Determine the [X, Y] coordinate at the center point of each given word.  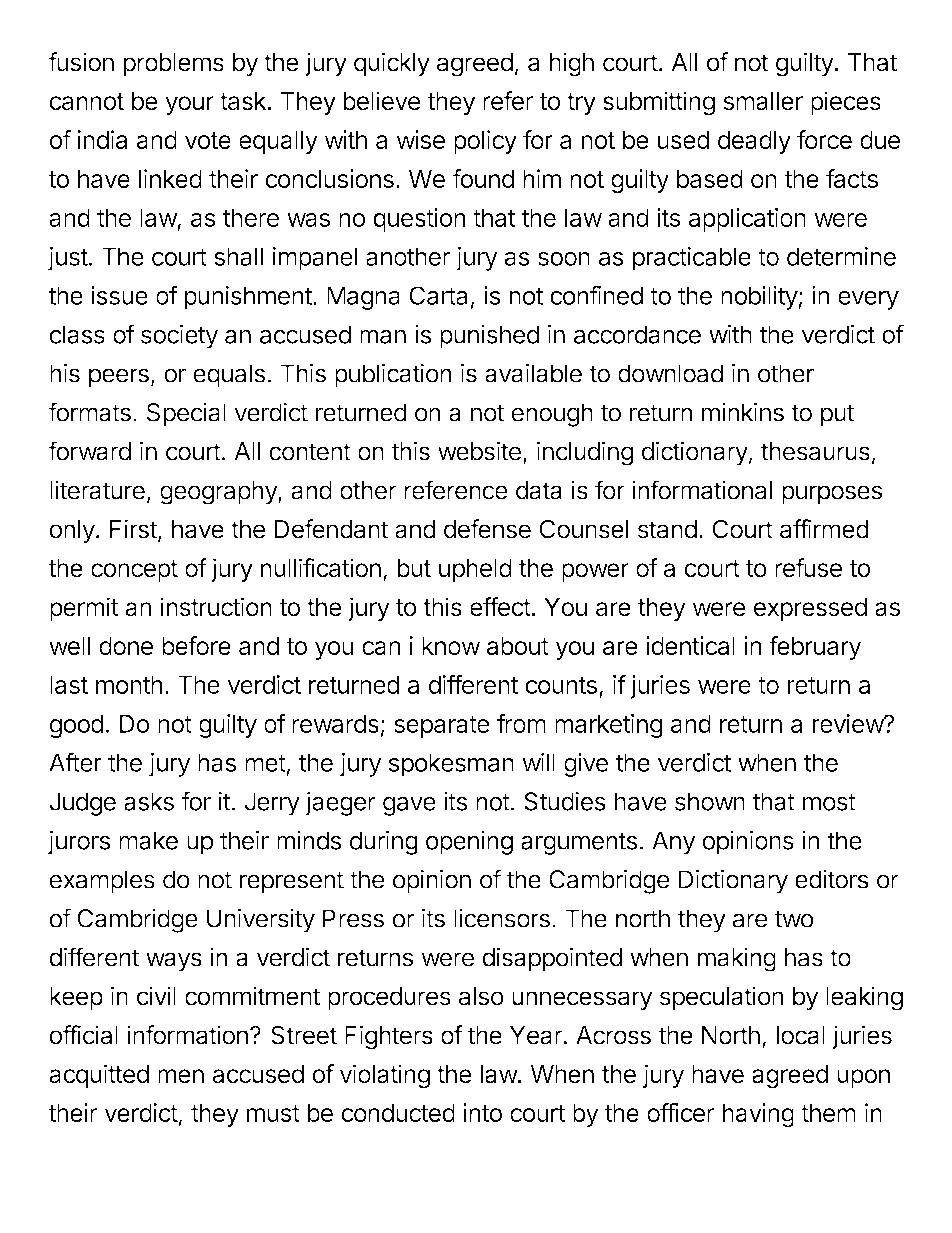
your [189, 105]
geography [219, 493]
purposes [832, 495]
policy [485, 142]
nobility [760, 298]
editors [832, 879]
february [815, 648]
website [479, 451]
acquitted [99, 1076]
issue [119, 295]
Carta [438, 295]
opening [469, 843]
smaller [763, 101]
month [129, 684]
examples [102, 882]
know [451, 646]
